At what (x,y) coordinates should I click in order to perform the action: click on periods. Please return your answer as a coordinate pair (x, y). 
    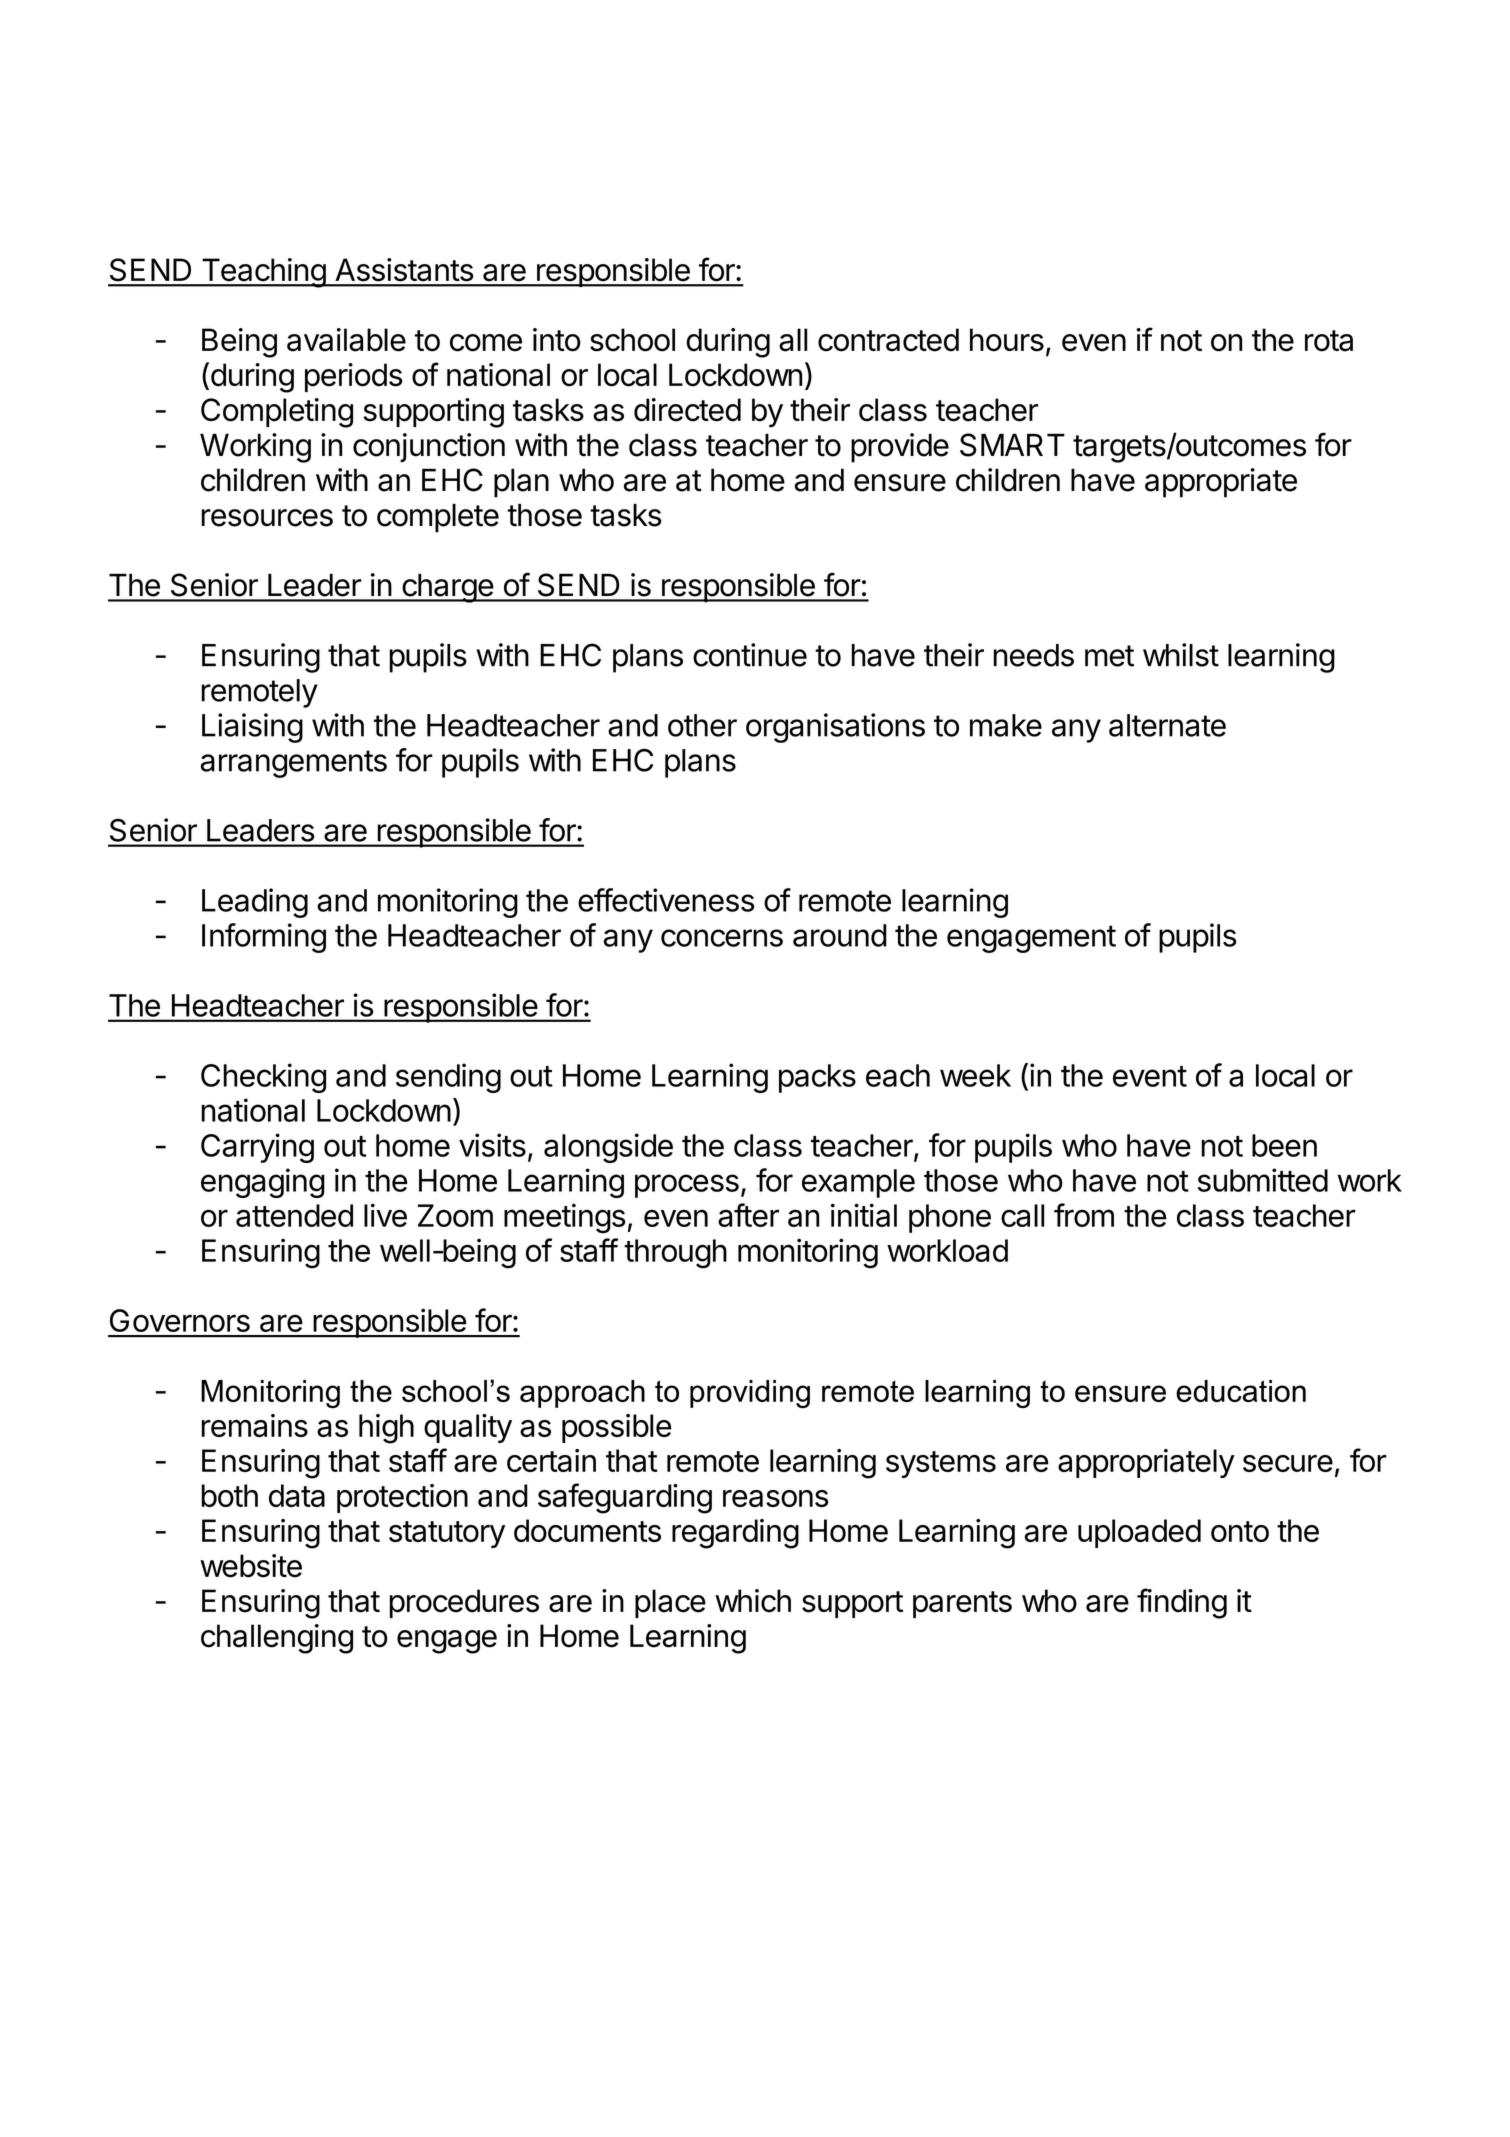
    Looking at the image, I should click on (353, 377).
